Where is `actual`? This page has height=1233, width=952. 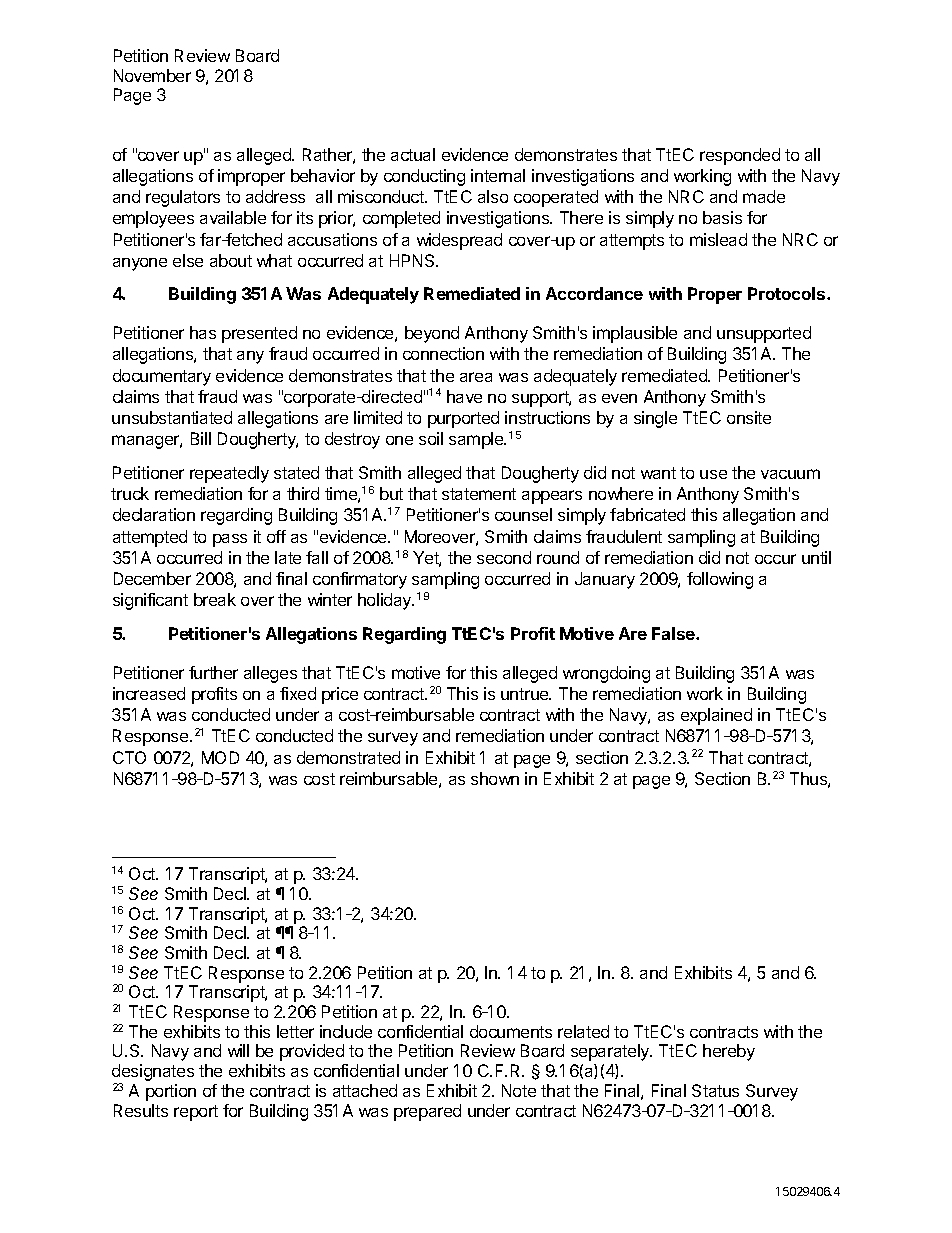
actual is located at coordinates (413, 154).
